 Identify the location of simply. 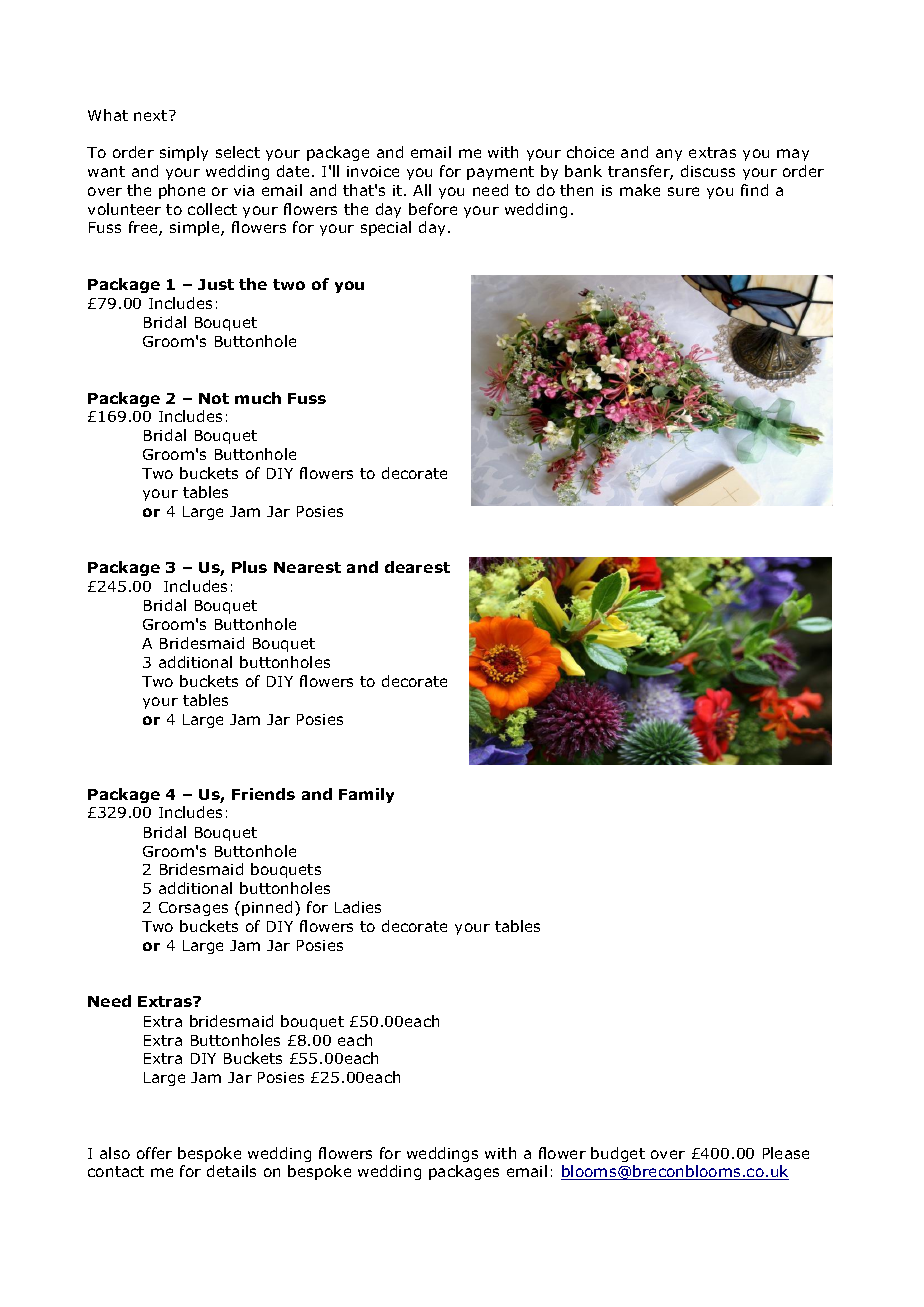
(184, 153).
